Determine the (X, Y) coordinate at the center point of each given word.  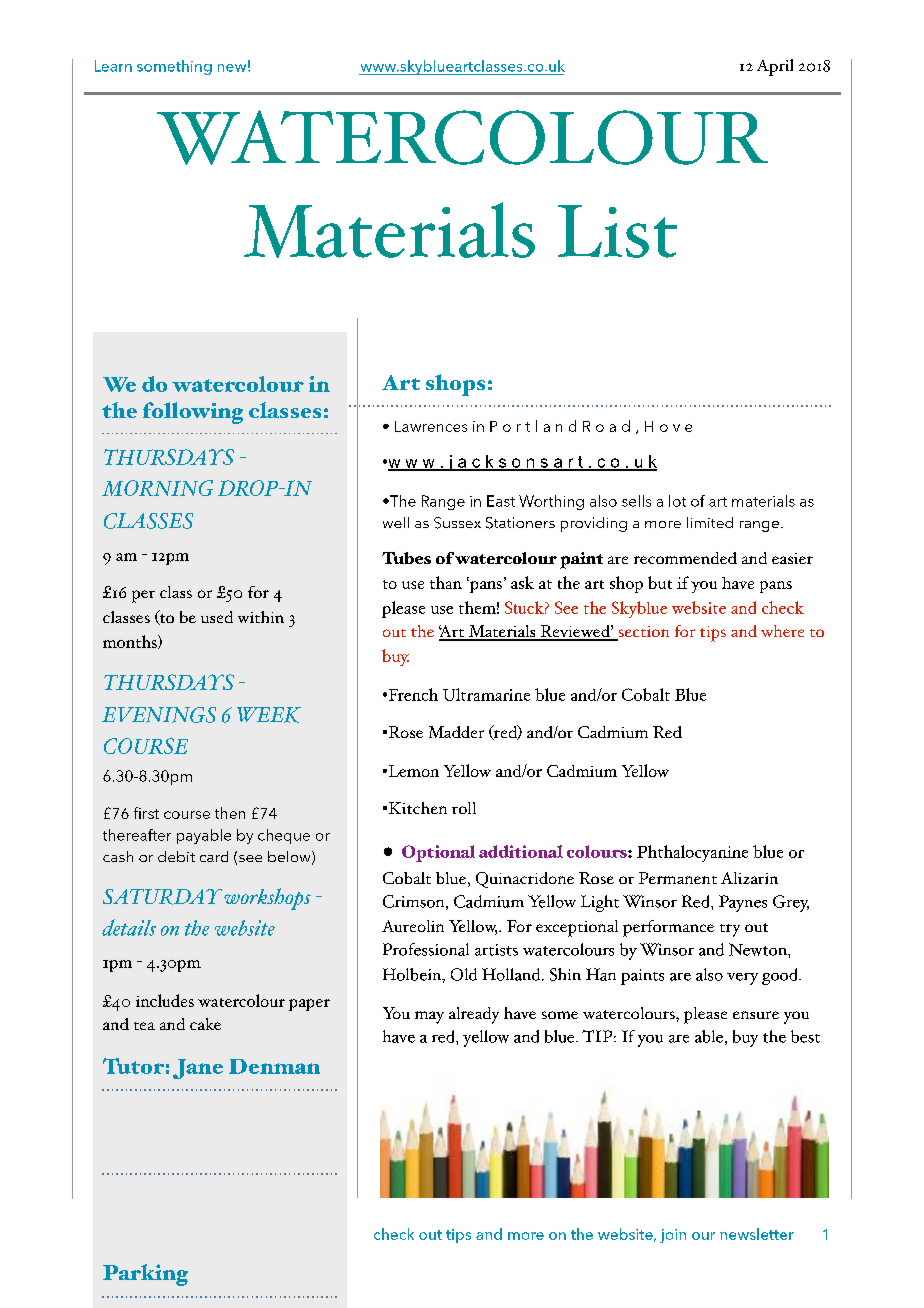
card (214, 856)
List (617, 231)
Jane (198, 1069)
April (775, 67)
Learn (113, 66)
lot (677, 501)
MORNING (157, 488)
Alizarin (749, 878)
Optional (438, 853)
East (501, 501)
